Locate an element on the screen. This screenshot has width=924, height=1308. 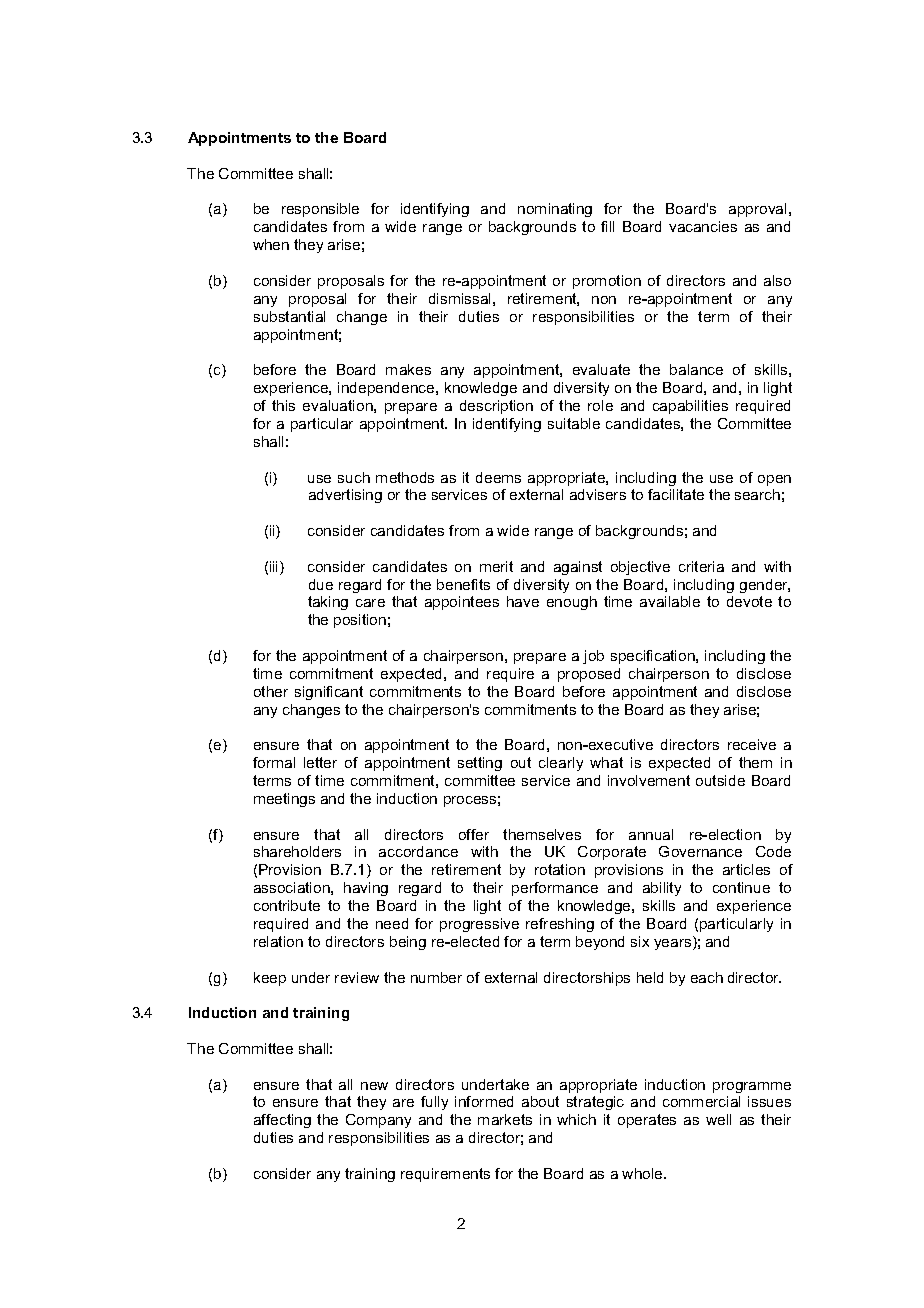
Governance is located at coordinates (700, 851).
